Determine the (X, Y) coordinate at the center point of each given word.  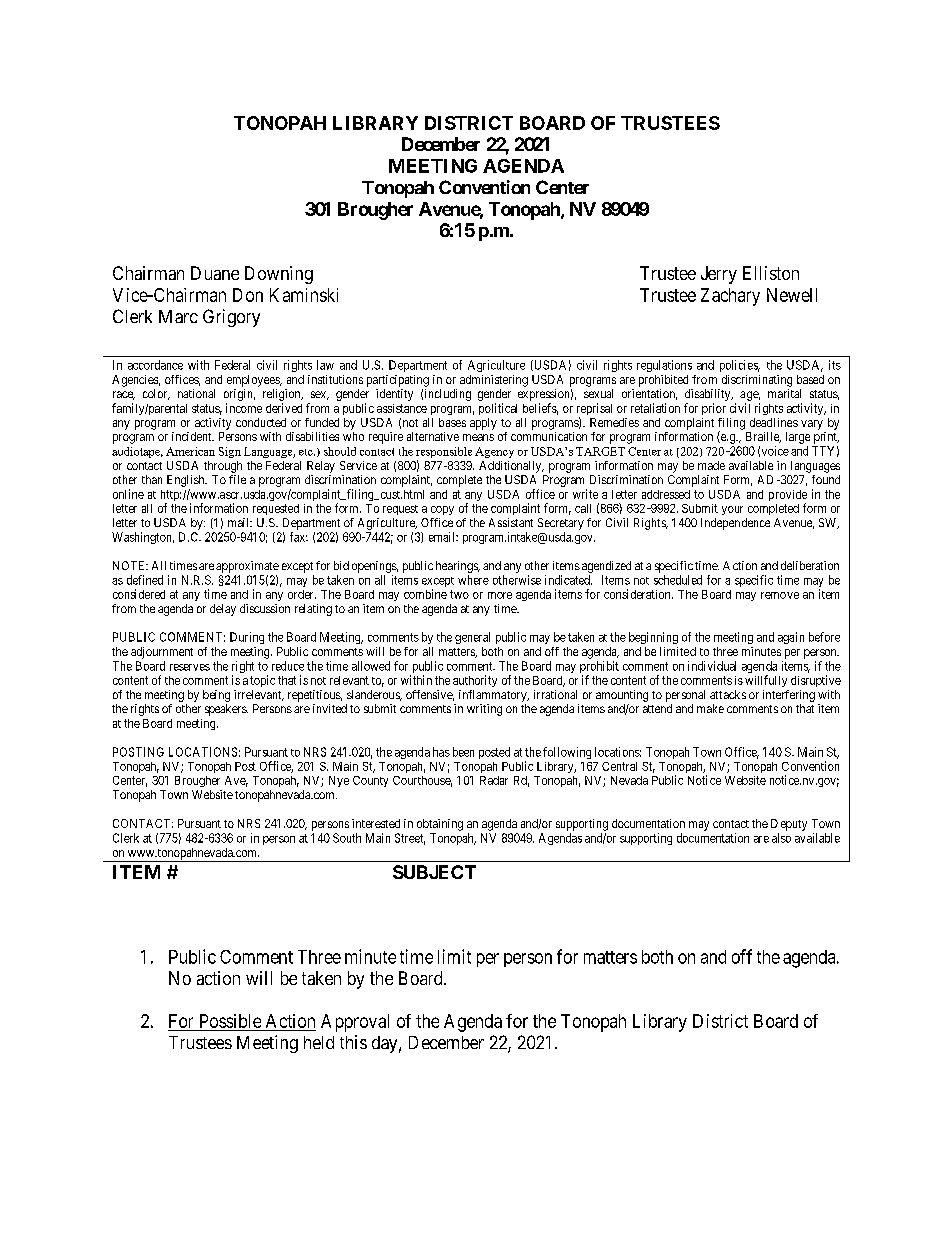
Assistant (511, 522)
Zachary (730, 297)
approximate (247, 568)
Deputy (789, 825)
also (781, 838)
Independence (735, 524)
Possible (230, 1021)
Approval (355, 1023)
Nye (339, 781)
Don (248, 295)
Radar (494, 780)
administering (494, 381)
